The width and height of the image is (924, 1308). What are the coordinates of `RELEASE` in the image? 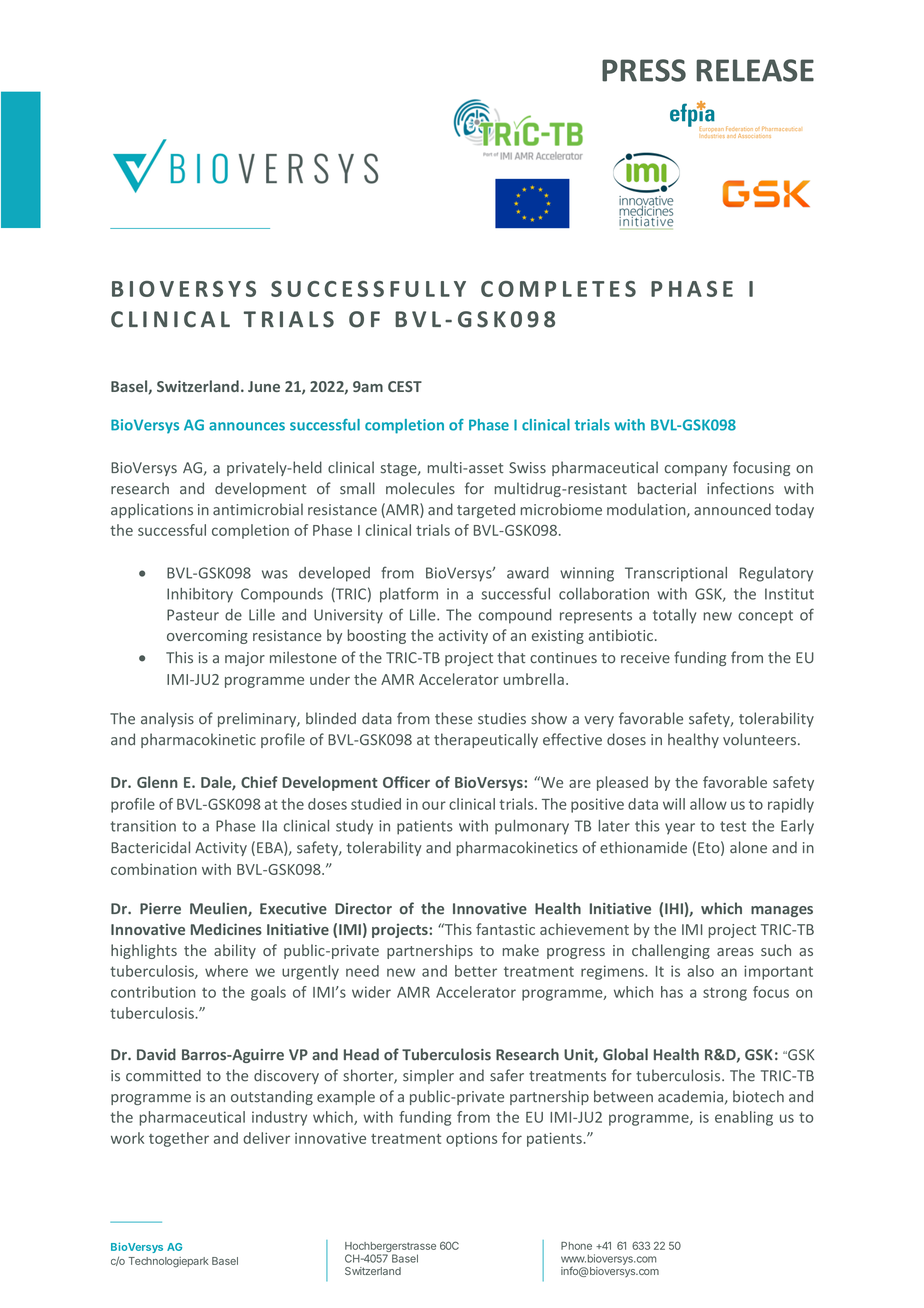 It's located at (755, 70).
